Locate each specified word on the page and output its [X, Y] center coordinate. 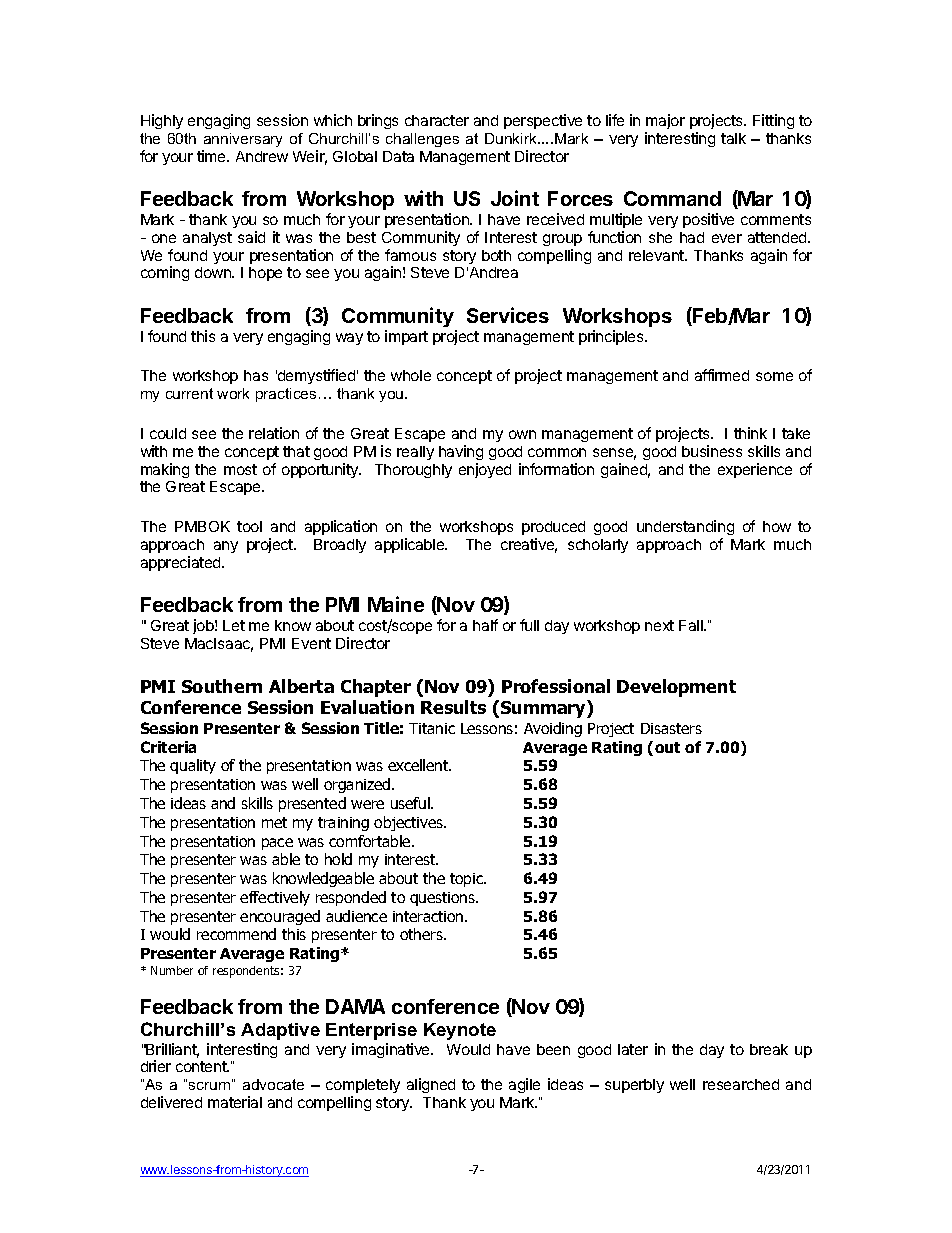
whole [411, 375]
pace [277, 844]
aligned [431, 1085]
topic [467, 880]
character [437, 120]
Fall [692, 625]
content [202, 1066]
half [485, 625]
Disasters [671, 728]
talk [733, 138]
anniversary [243, 140]
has [256, 375]
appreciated [182, 563]
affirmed [722, 375]
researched [741, 1084]
